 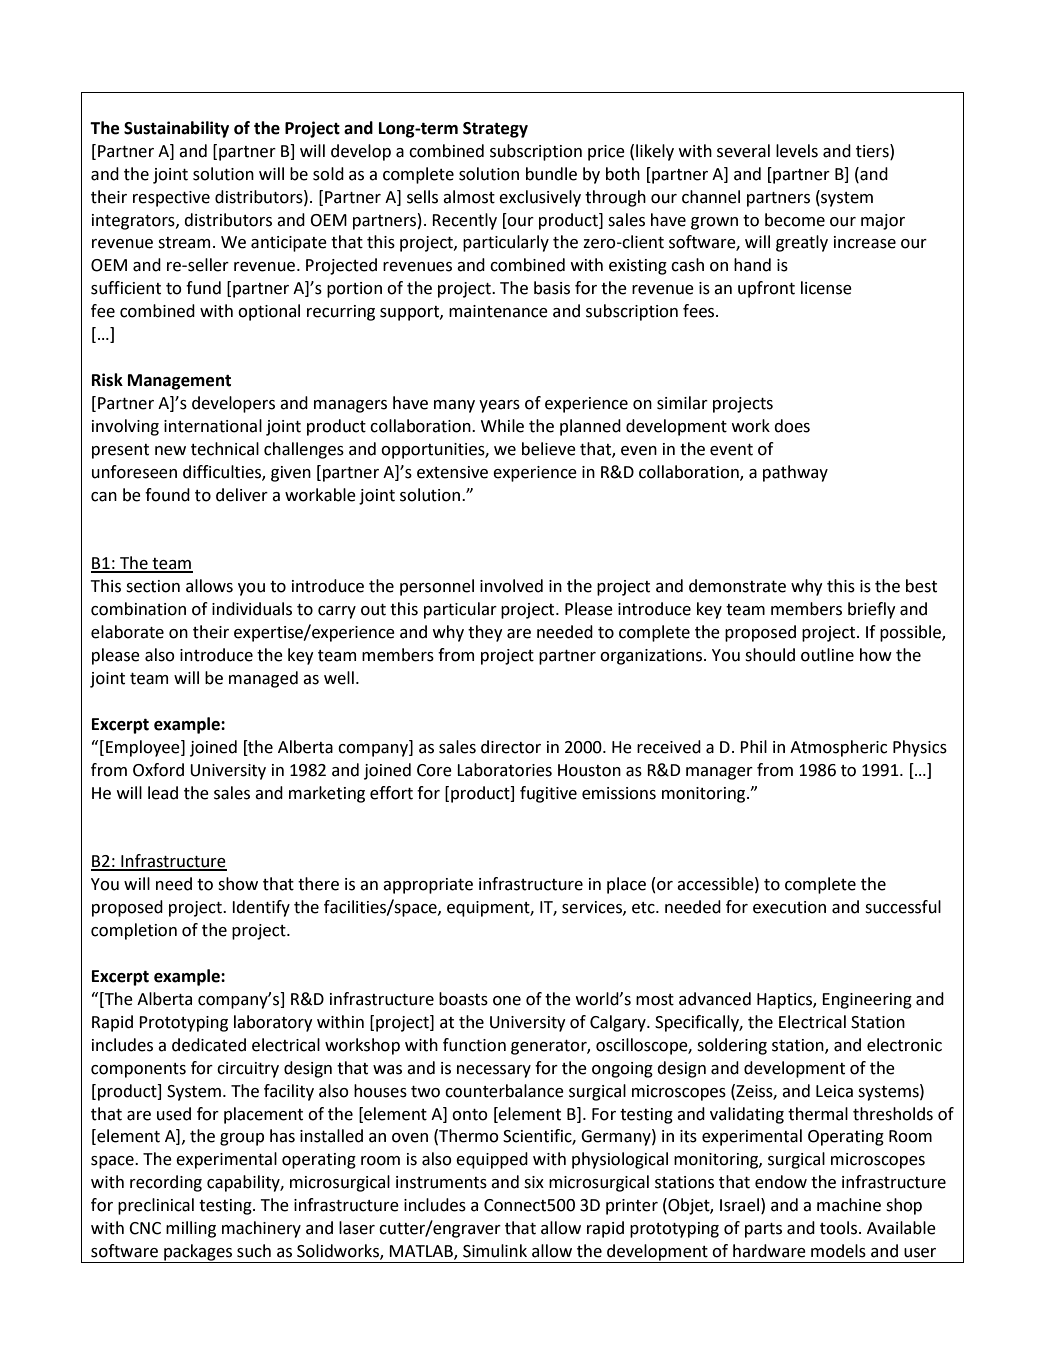 I want to click on levels, so click(x=797, y=151).
